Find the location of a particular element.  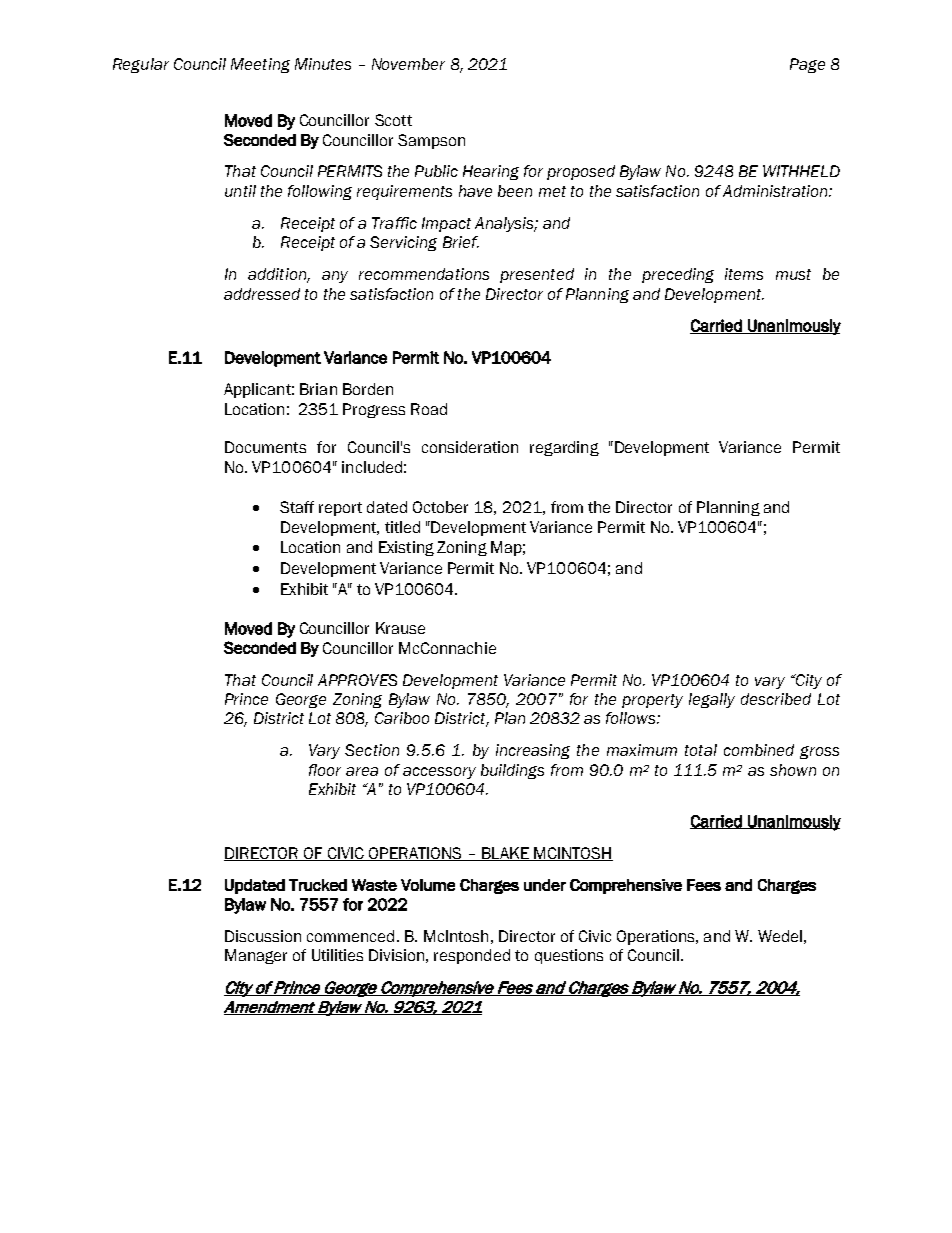

Road is located at coordinates (429, 409).
